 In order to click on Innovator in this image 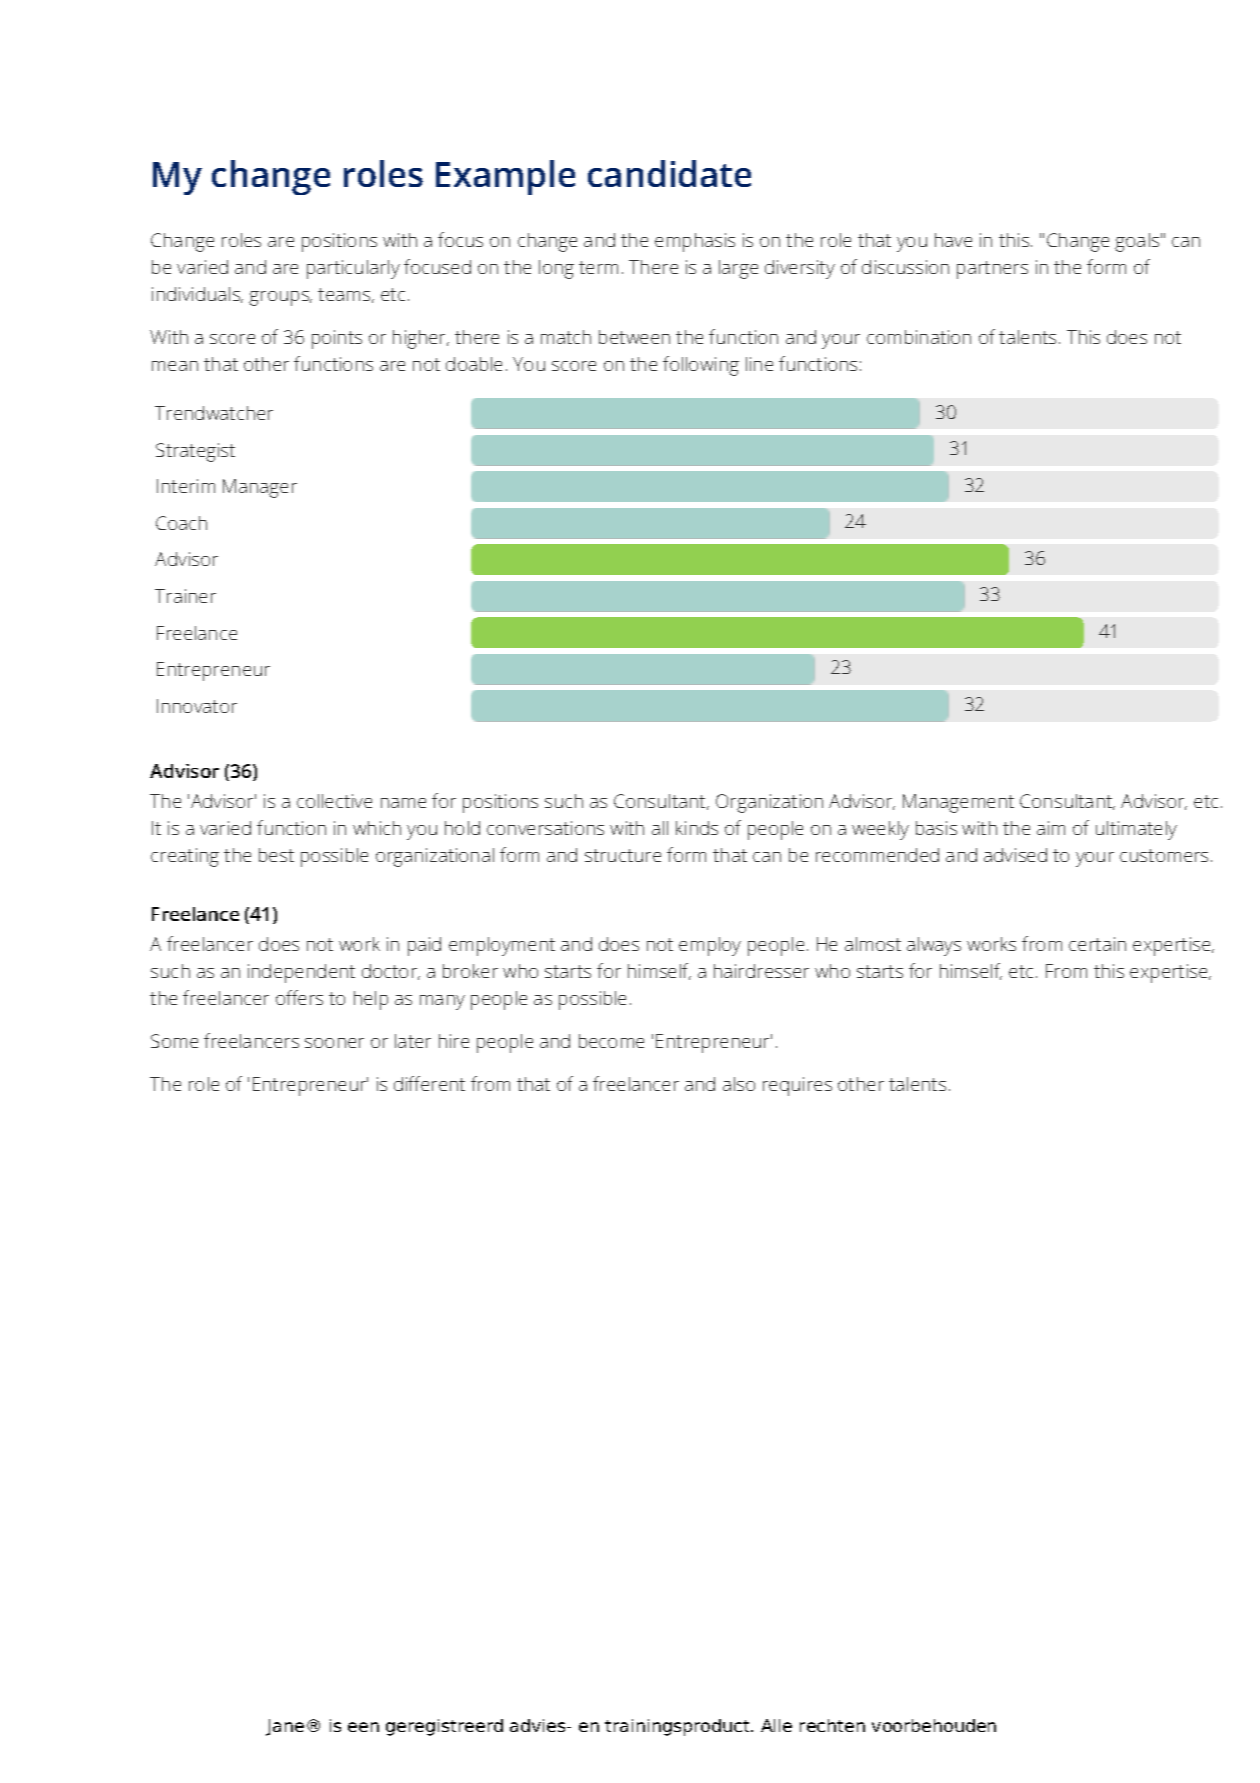, I will do `click(197, 706)`.
